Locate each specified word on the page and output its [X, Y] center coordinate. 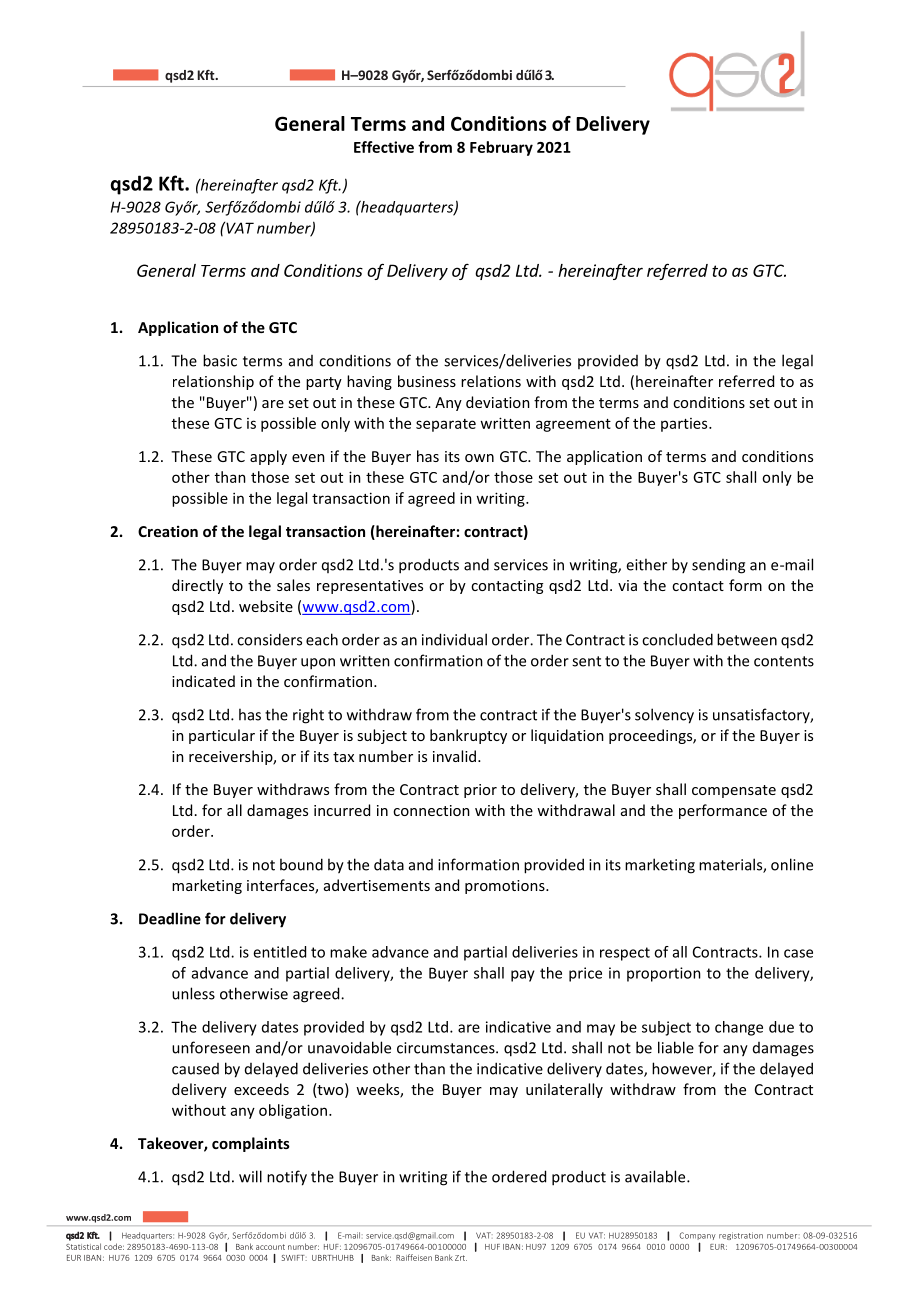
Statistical [83, 1246]
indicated [203, 681]
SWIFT [294, 1258]
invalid [454, 756]
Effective [384, 147]
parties [685, 425]
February [501, 148]
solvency [664, 716]
